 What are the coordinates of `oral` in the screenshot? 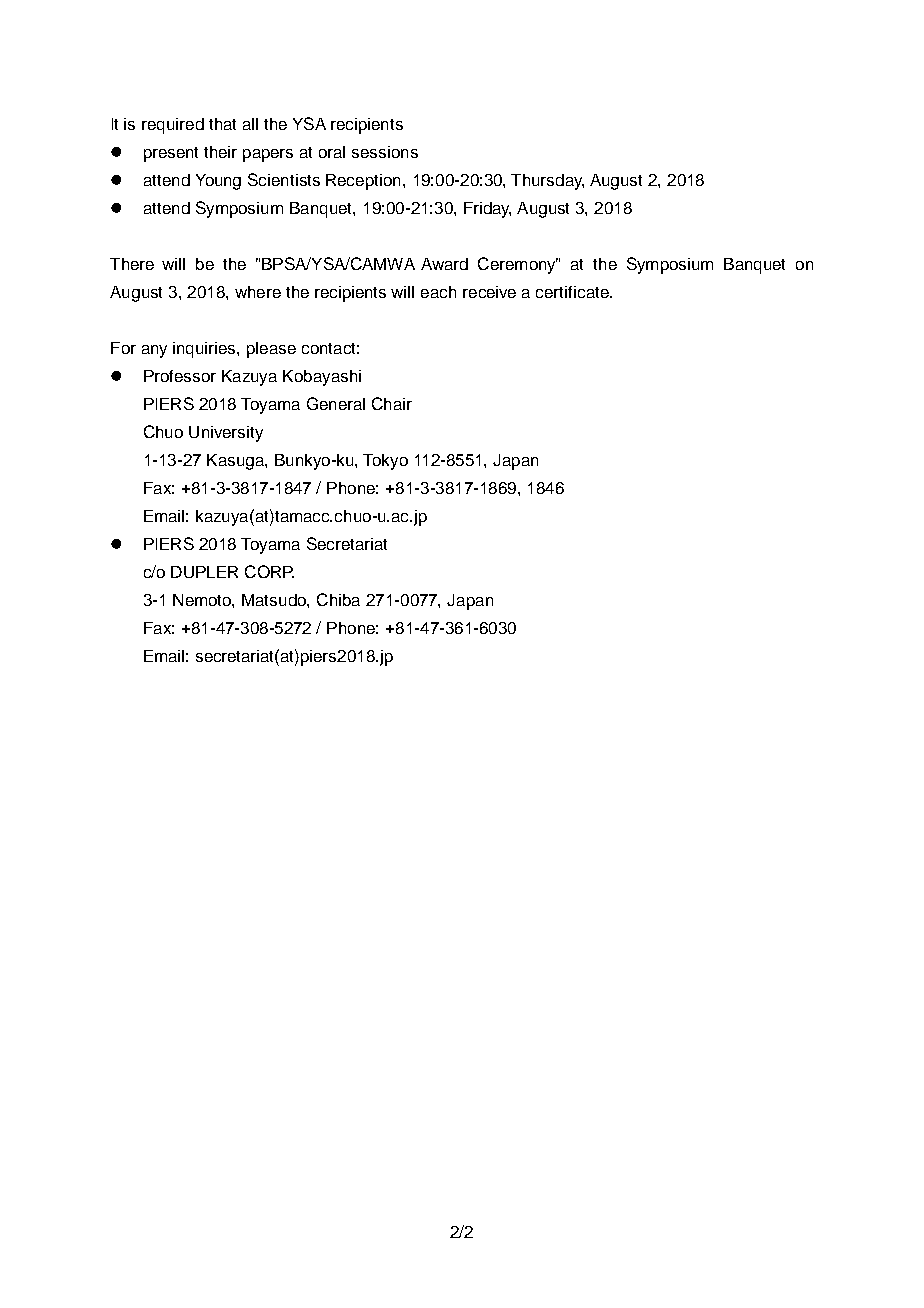 It's located at (332, 152).
